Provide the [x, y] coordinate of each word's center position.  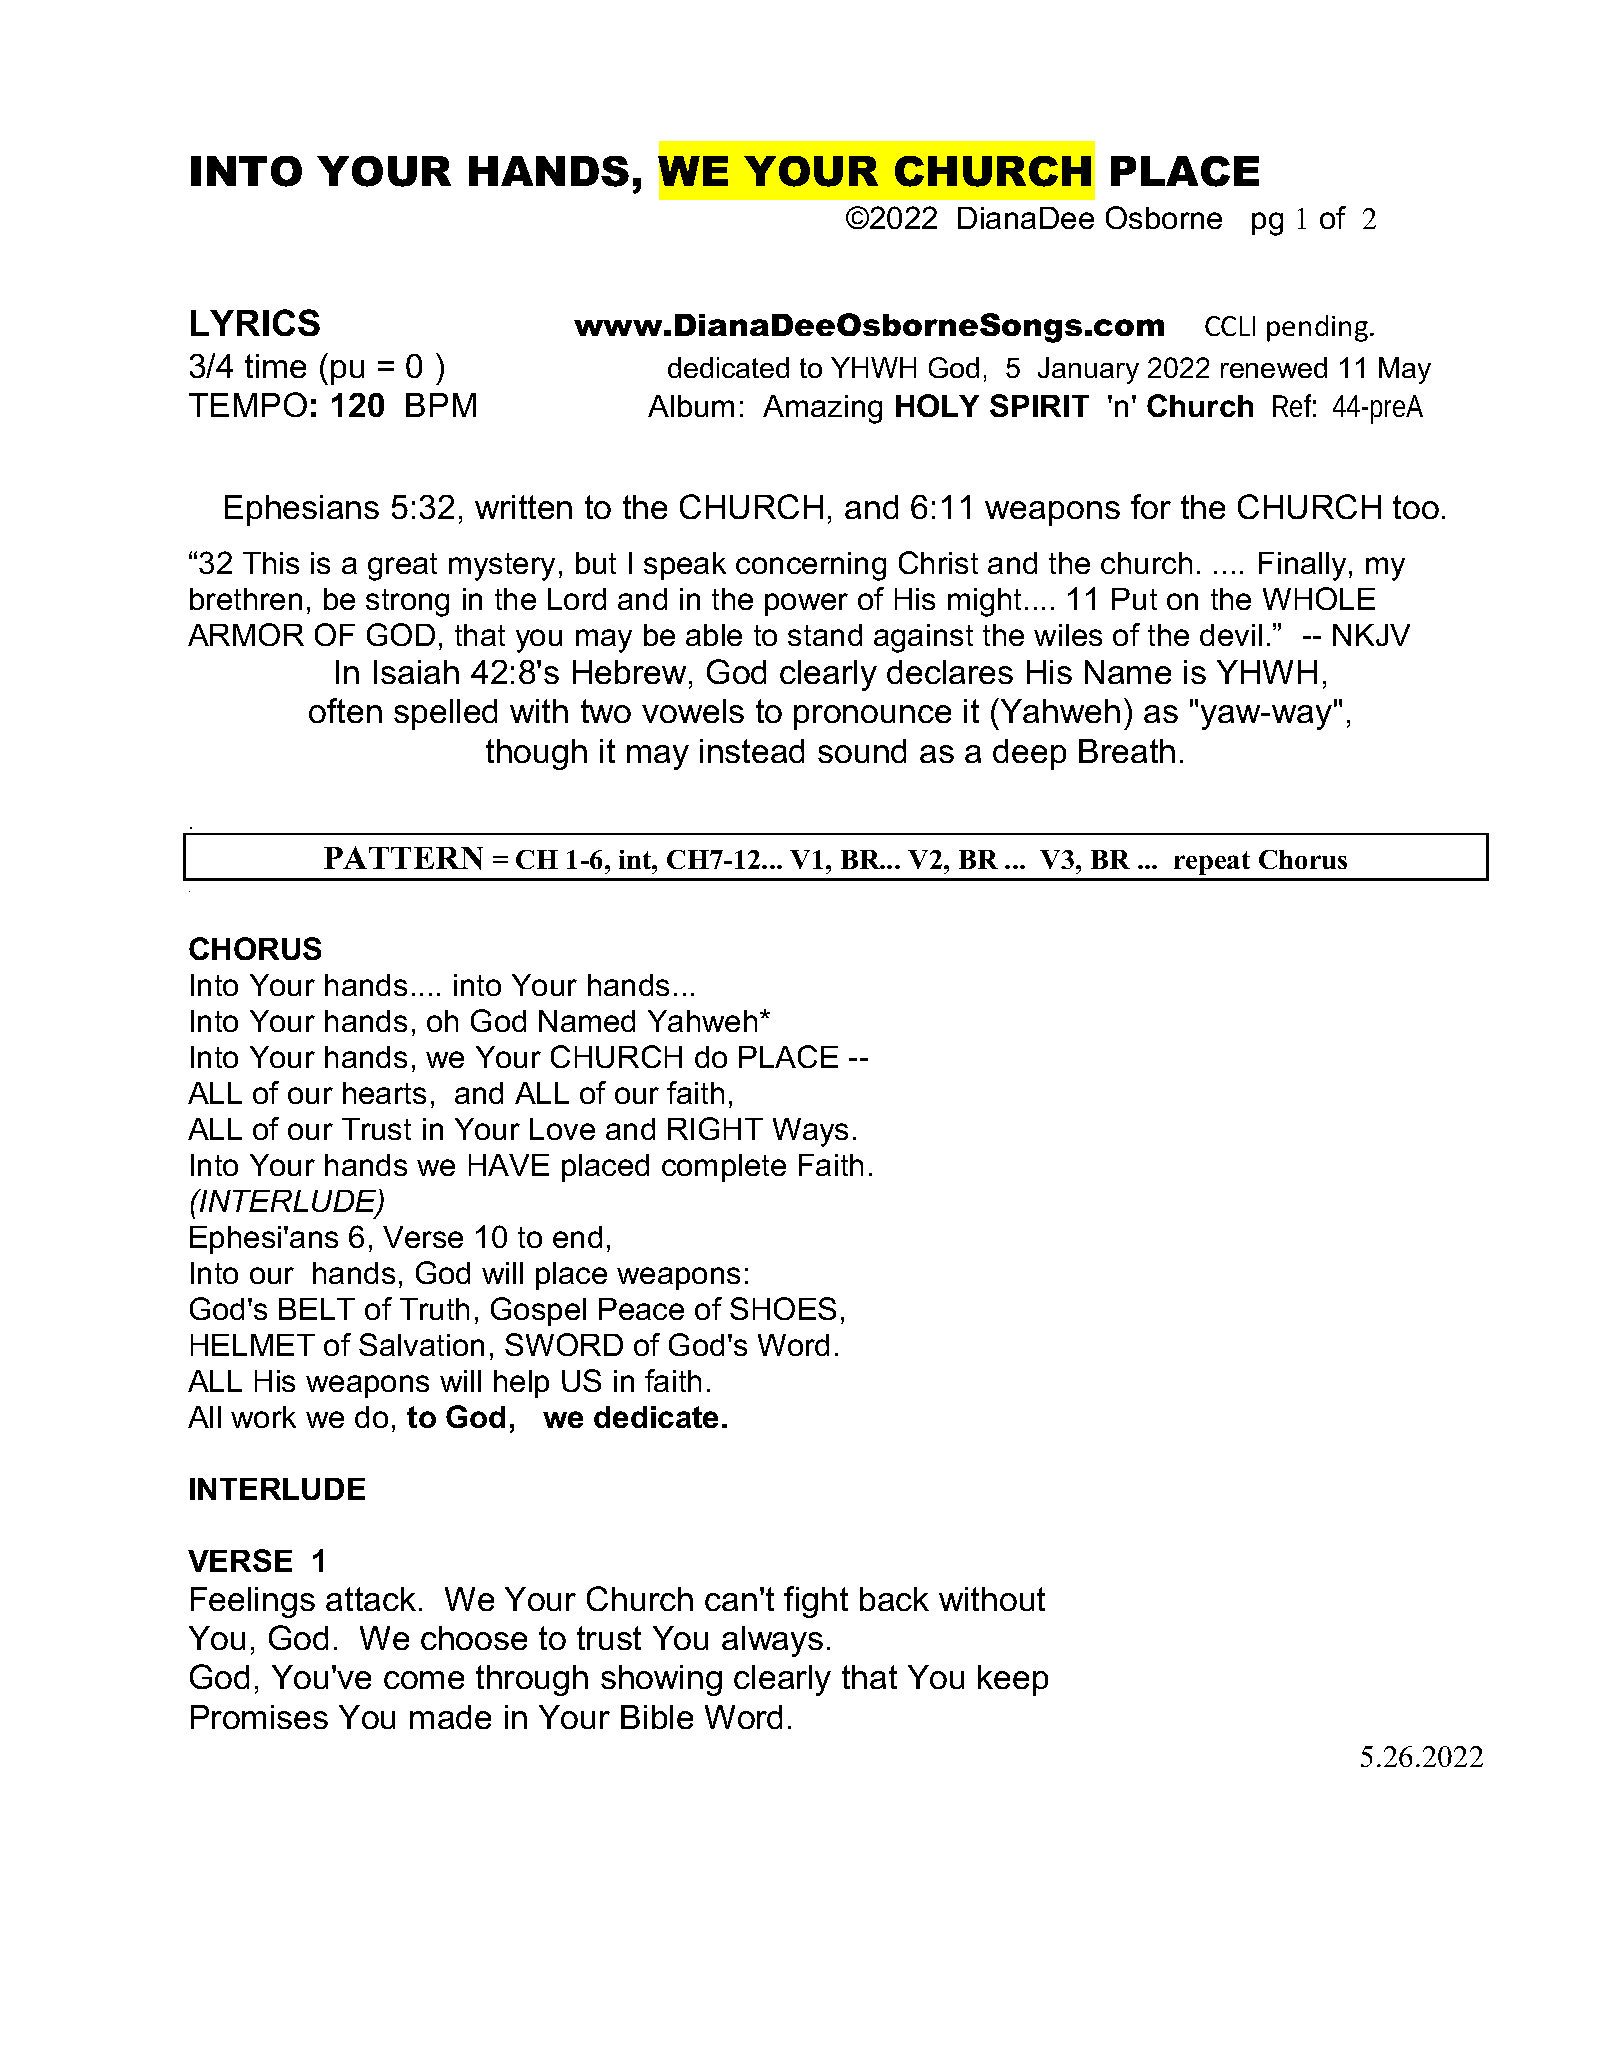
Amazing [822, 409]
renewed [1274, 367]
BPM [441, 405]
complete [724, 1168]
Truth [434, 1309]
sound [862, 751]
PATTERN [403, 858]
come [424, 1680]
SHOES [783, 1308]
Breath [1127, 751]
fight [816, 1602]
